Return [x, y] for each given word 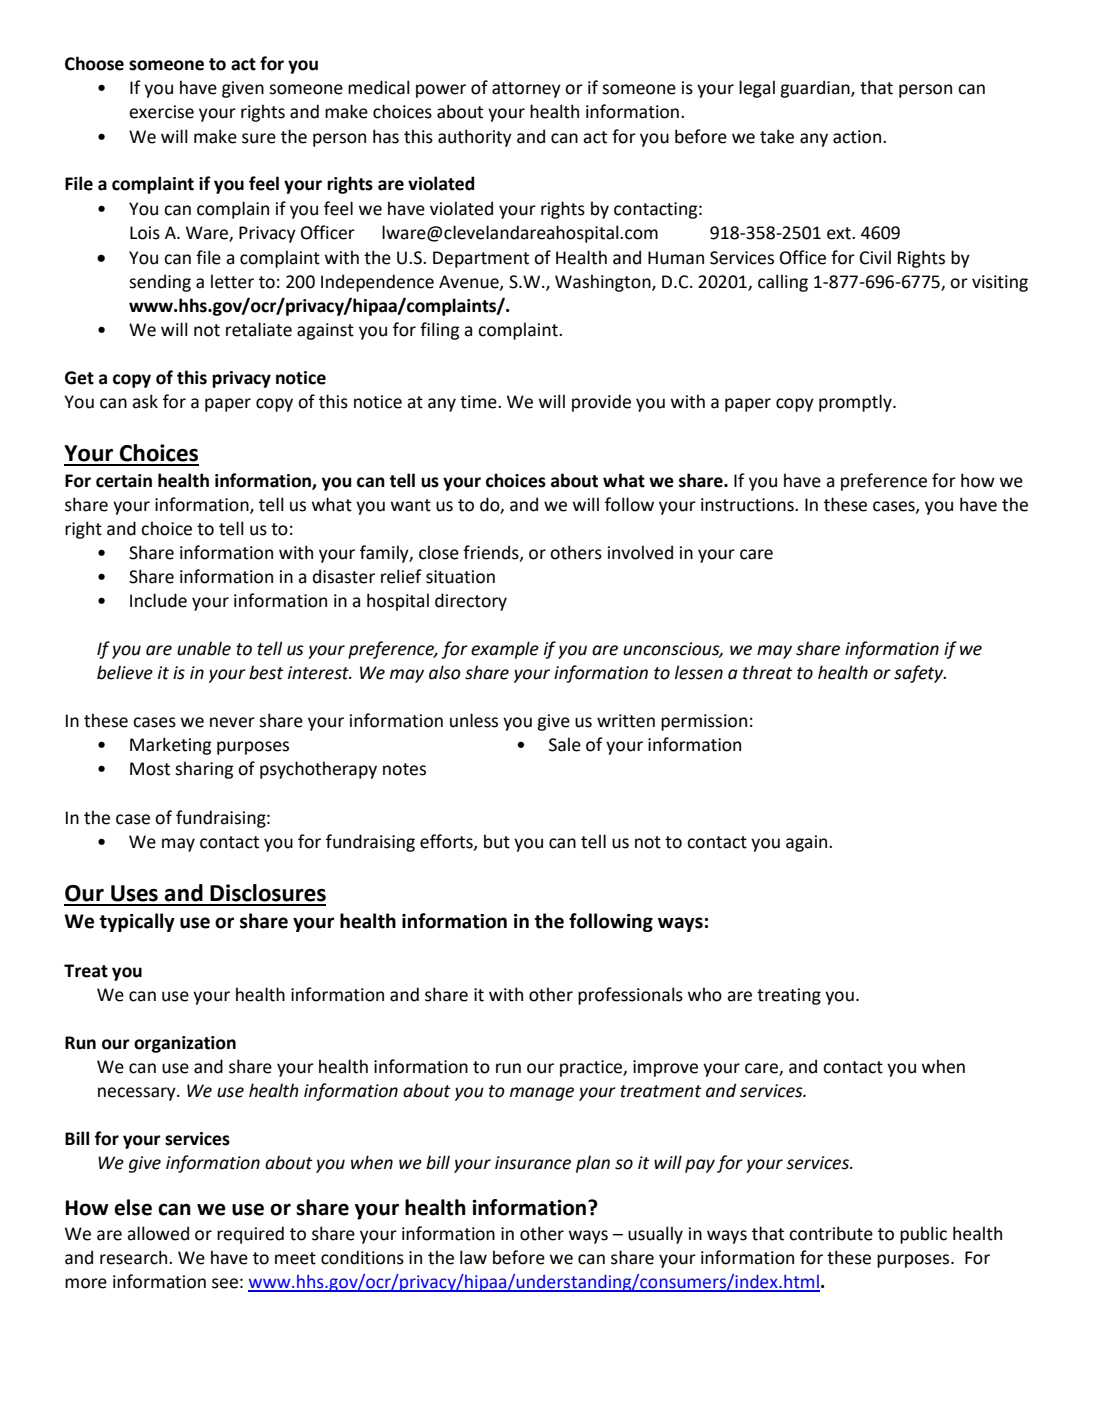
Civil [875, 257]
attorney [526, 90]
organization [185, 1044]
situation [460, 577]
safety [920, 674]
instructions [748, 505]
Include [158, 600]
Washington [604, 283]
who [705, 994]
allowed [158, 1233]
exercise [161, 112]
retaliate [259, 329]
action [858, 137]
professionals [630, 996]
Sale [565, 744]
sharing [204, 770]
